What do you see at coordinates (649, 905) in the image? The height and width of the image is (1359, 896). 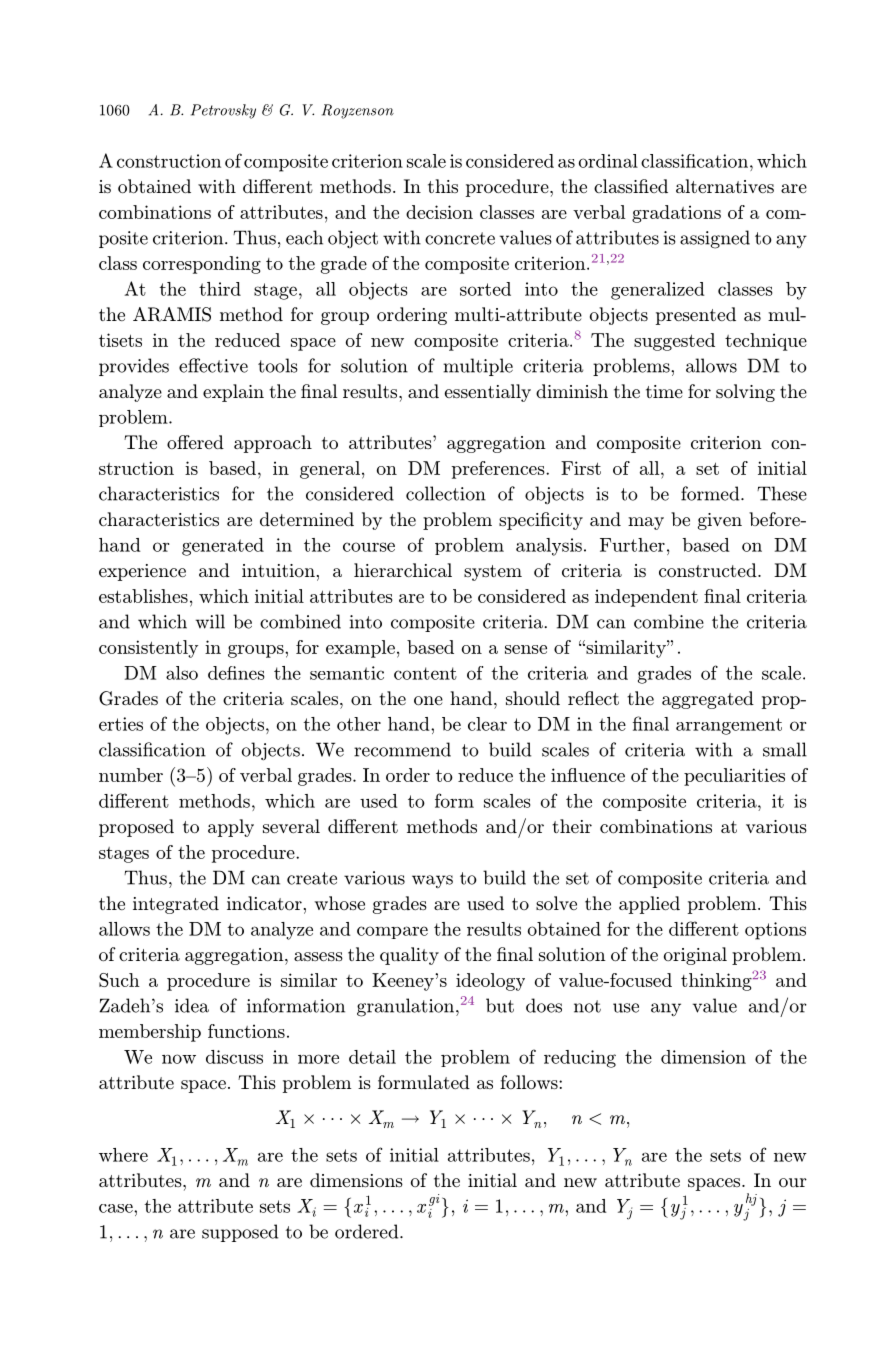 I see `applied` at bounding box center [649, 905].
